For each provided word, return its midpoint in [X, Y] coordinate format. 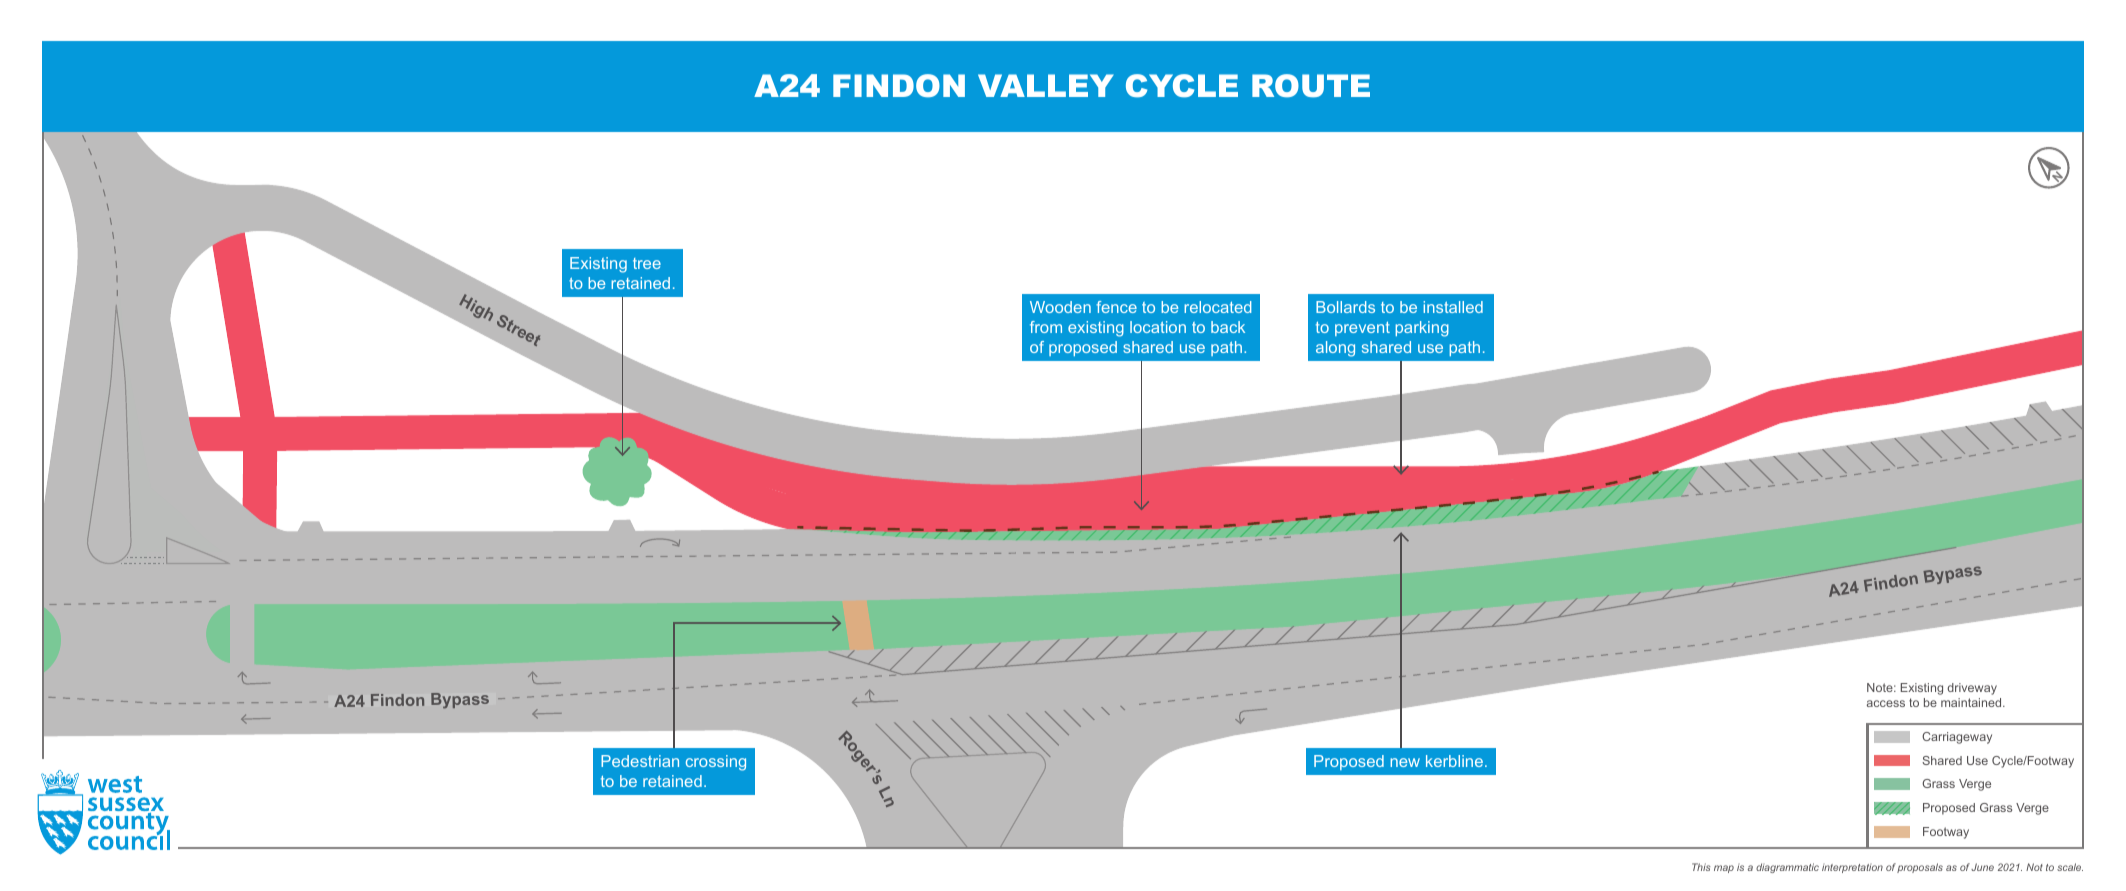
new [1405, 762]
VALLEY [1046, 85]
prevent [1362, 329]
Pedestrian [640, 761]
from [1046, 327]
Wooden [1060, 307]
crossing [716, 763]
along [1335, 349]
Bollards [1345, 307]
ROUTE [1311, 86]
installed [1453, 307]
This [1701, 867]
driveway [1972, 689]
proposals [1920, 868]
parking [1422, 329]
